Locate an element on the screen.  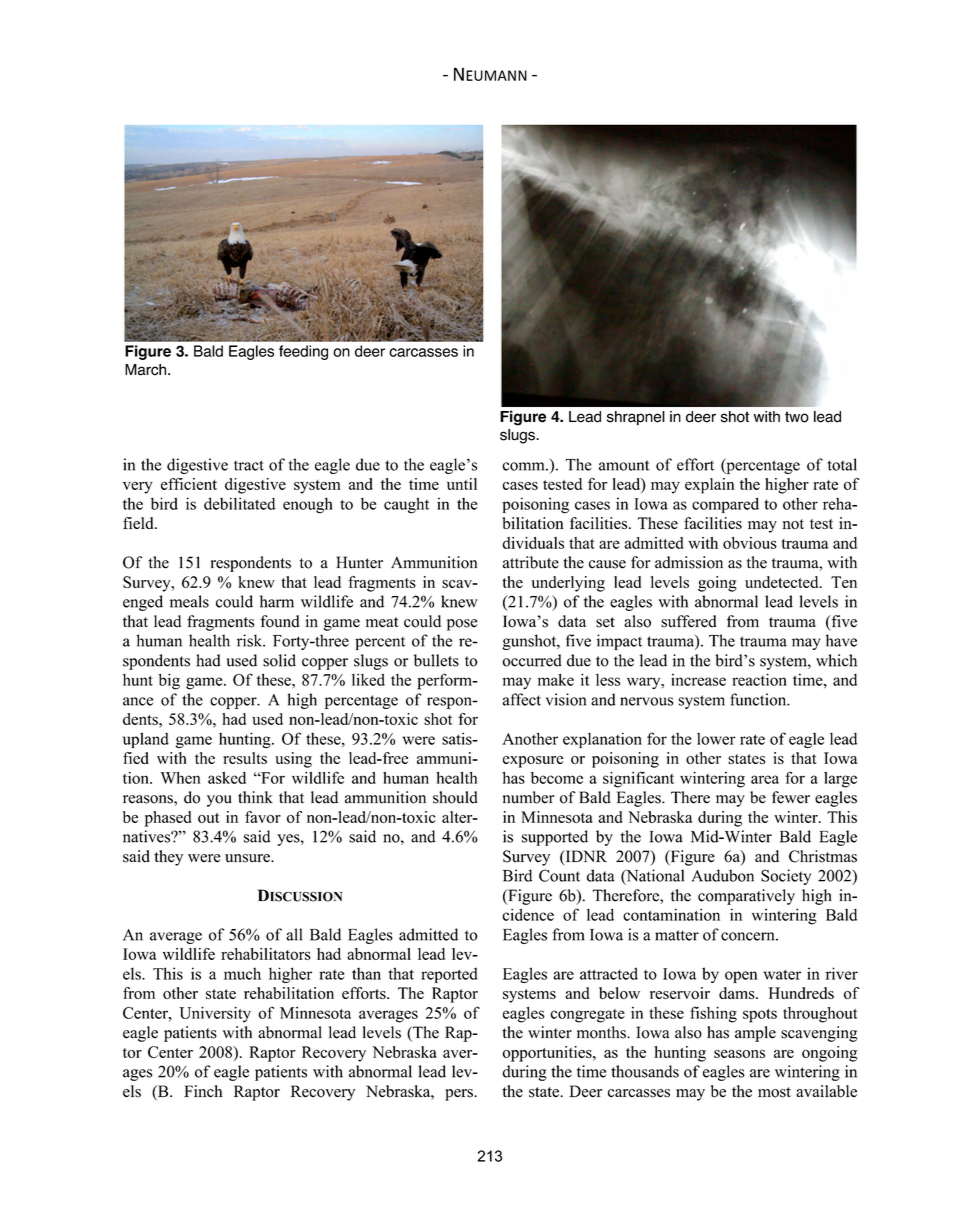
Finch is located at coordinates (203, 1091).
